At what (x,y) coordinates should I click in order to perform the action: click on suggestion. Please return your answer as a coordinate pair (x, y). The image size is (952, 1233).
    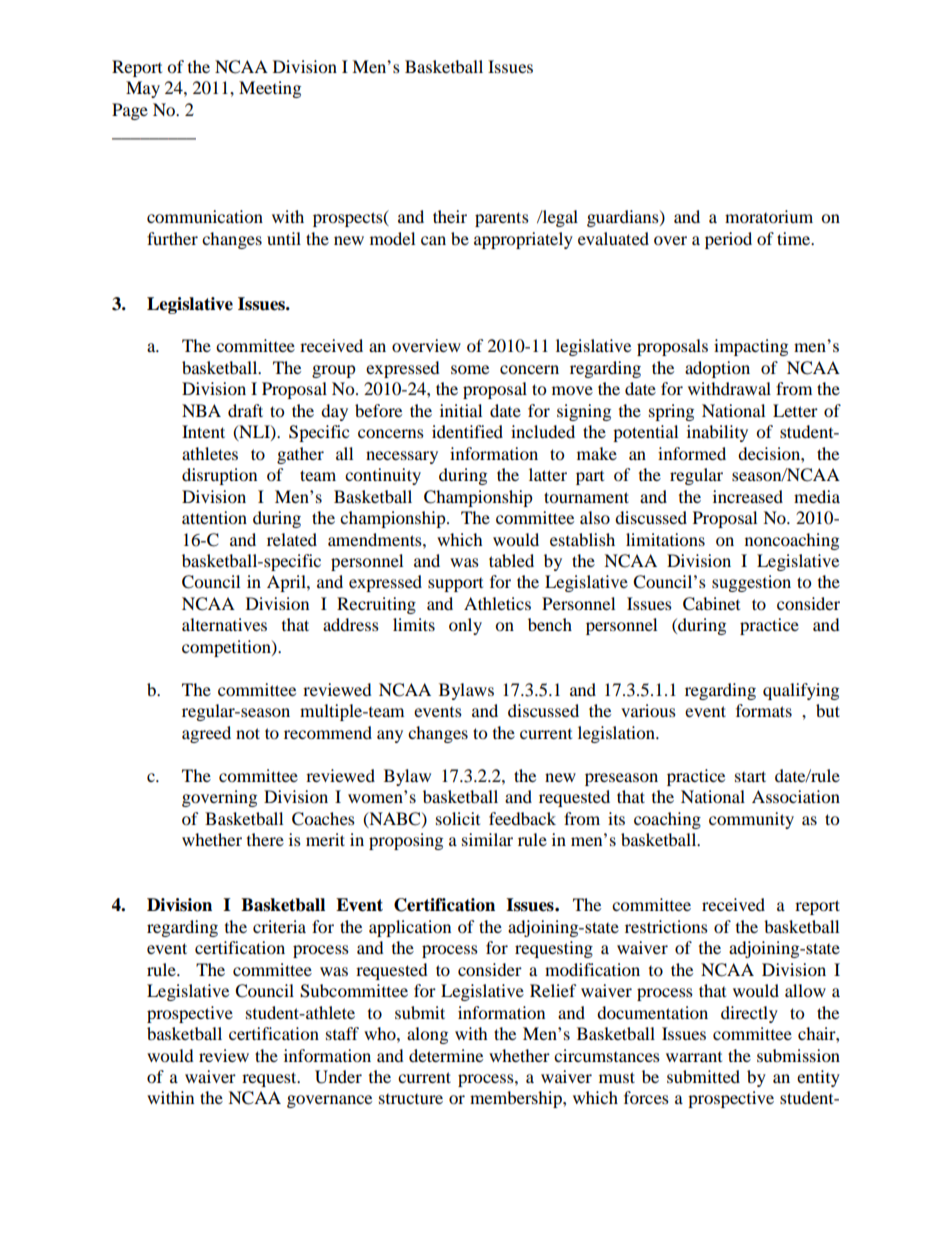
    Looking at the image, I should click on (751, 583).
